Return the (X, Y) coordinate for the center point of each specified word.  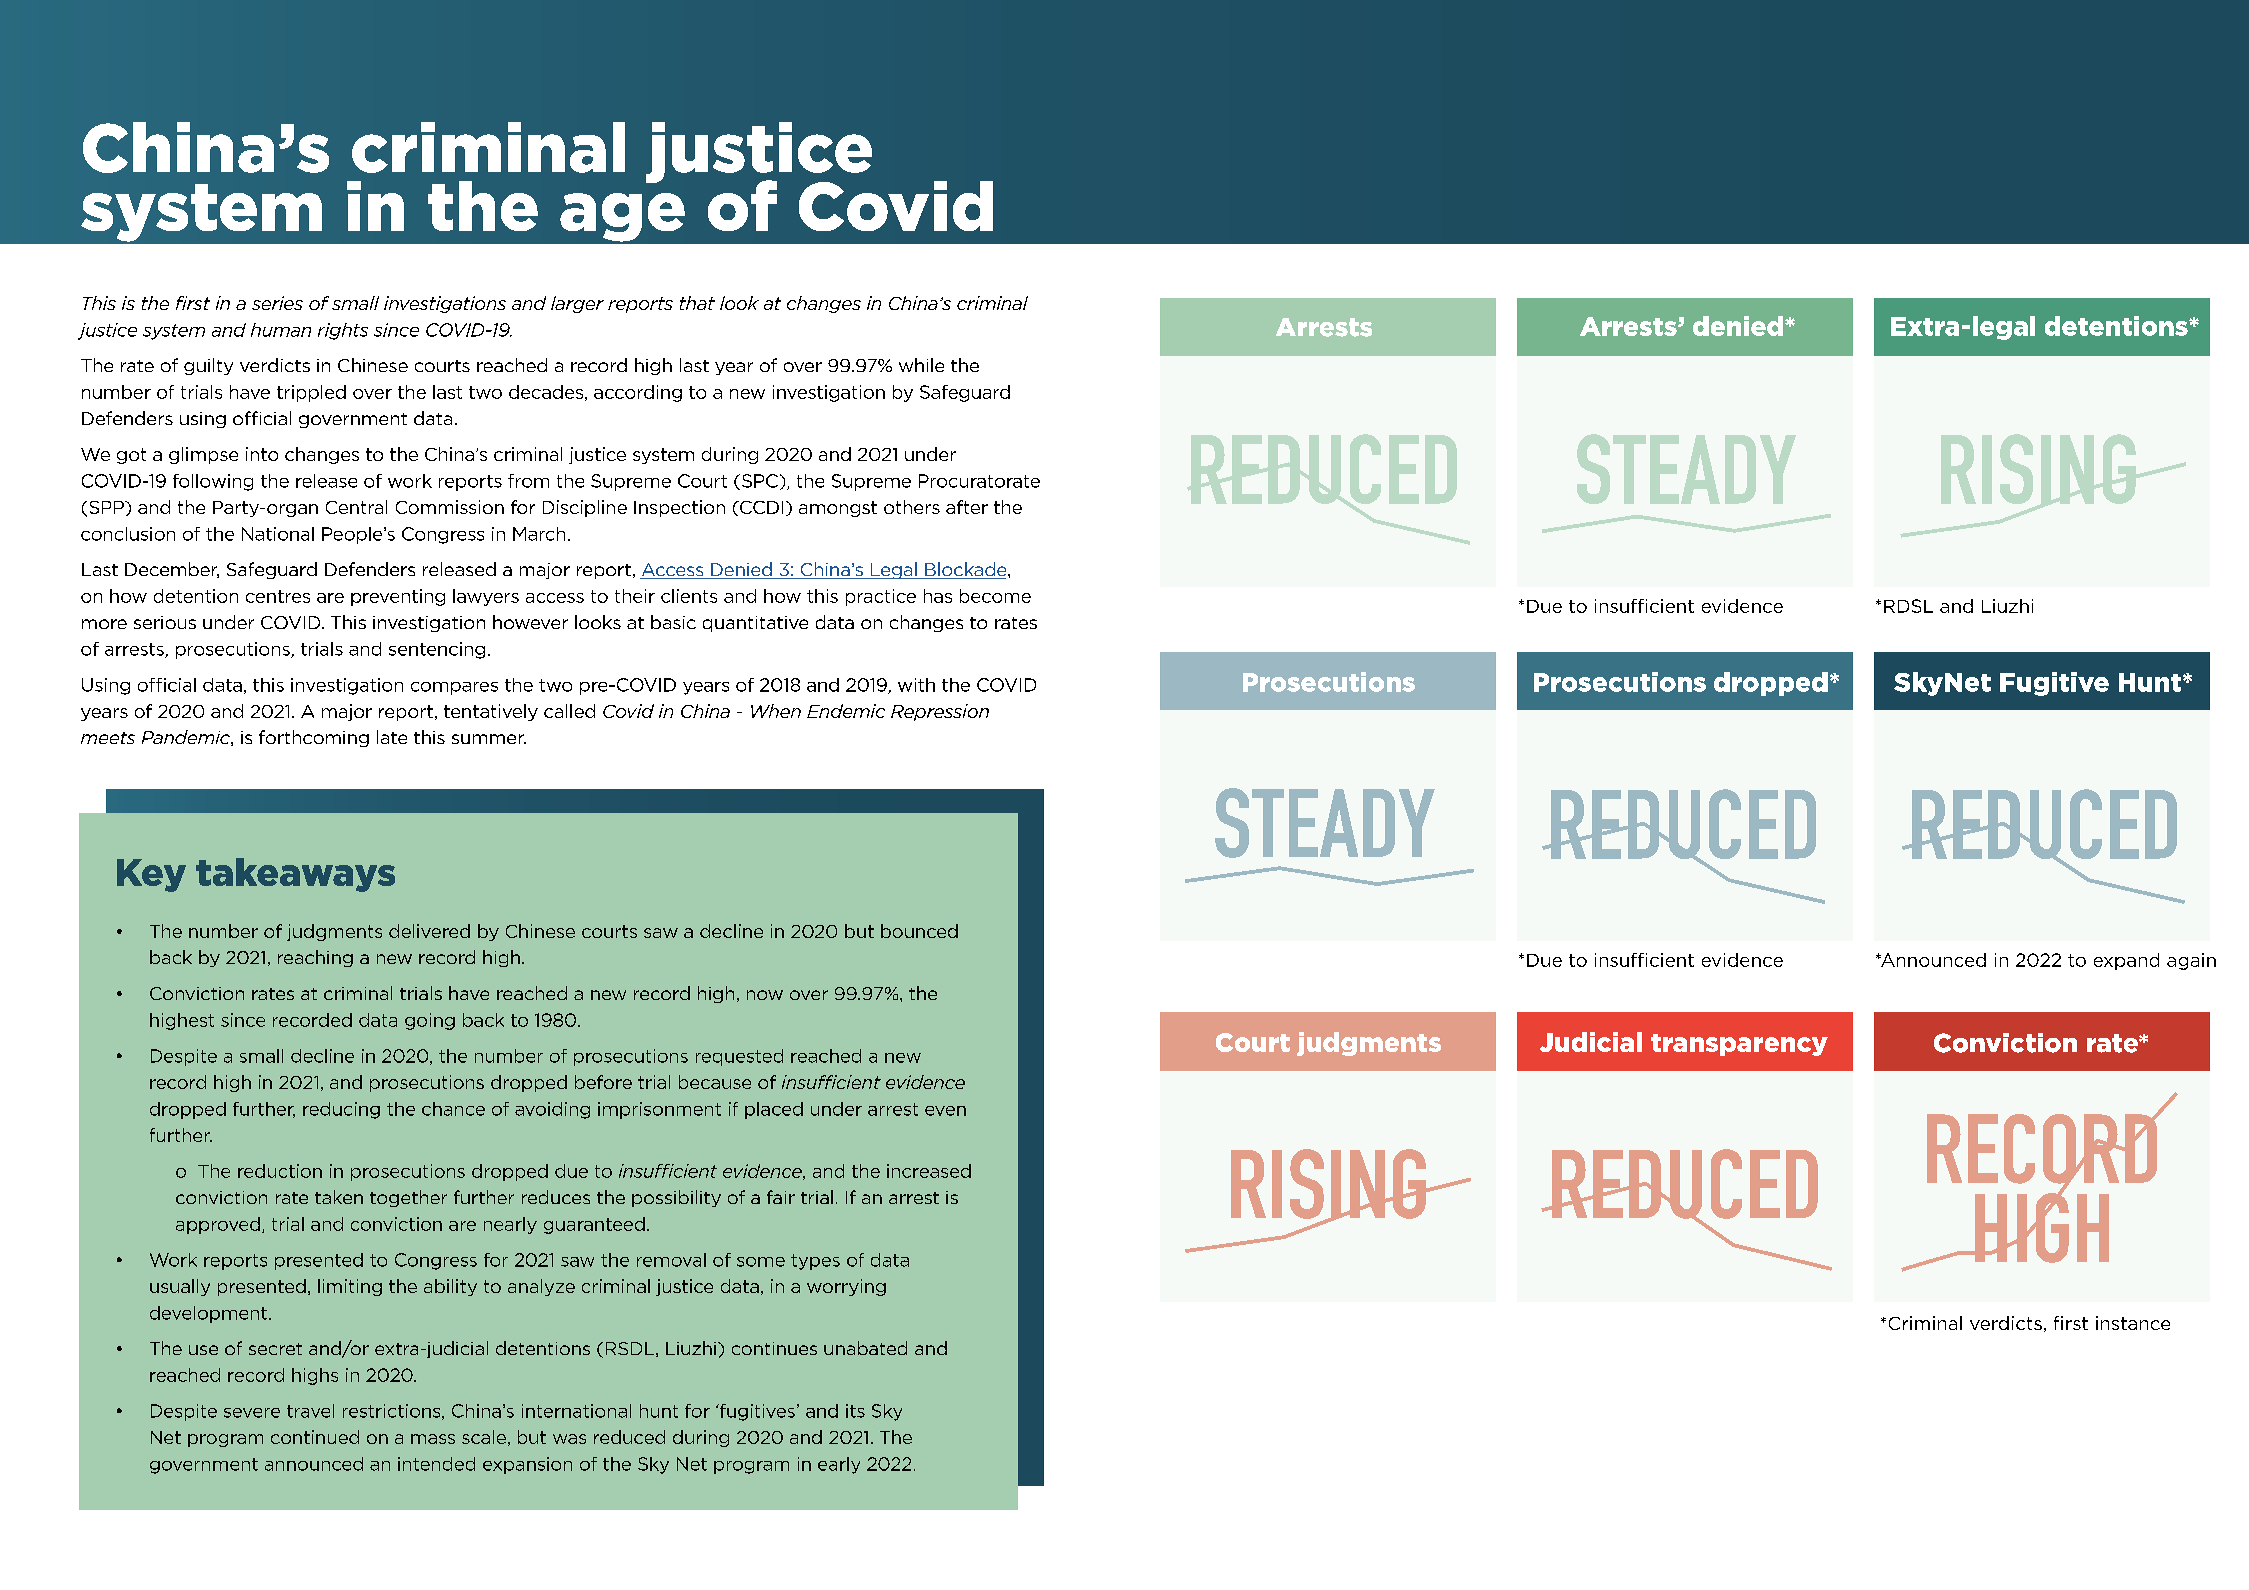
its (855, 1411)
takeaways (295, 875)
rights (343, 331)
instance (2133, 1323)
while (921, 365)
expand (2126, 961)
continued (315, 1437)
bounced (919, 931)
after (967, 507)
